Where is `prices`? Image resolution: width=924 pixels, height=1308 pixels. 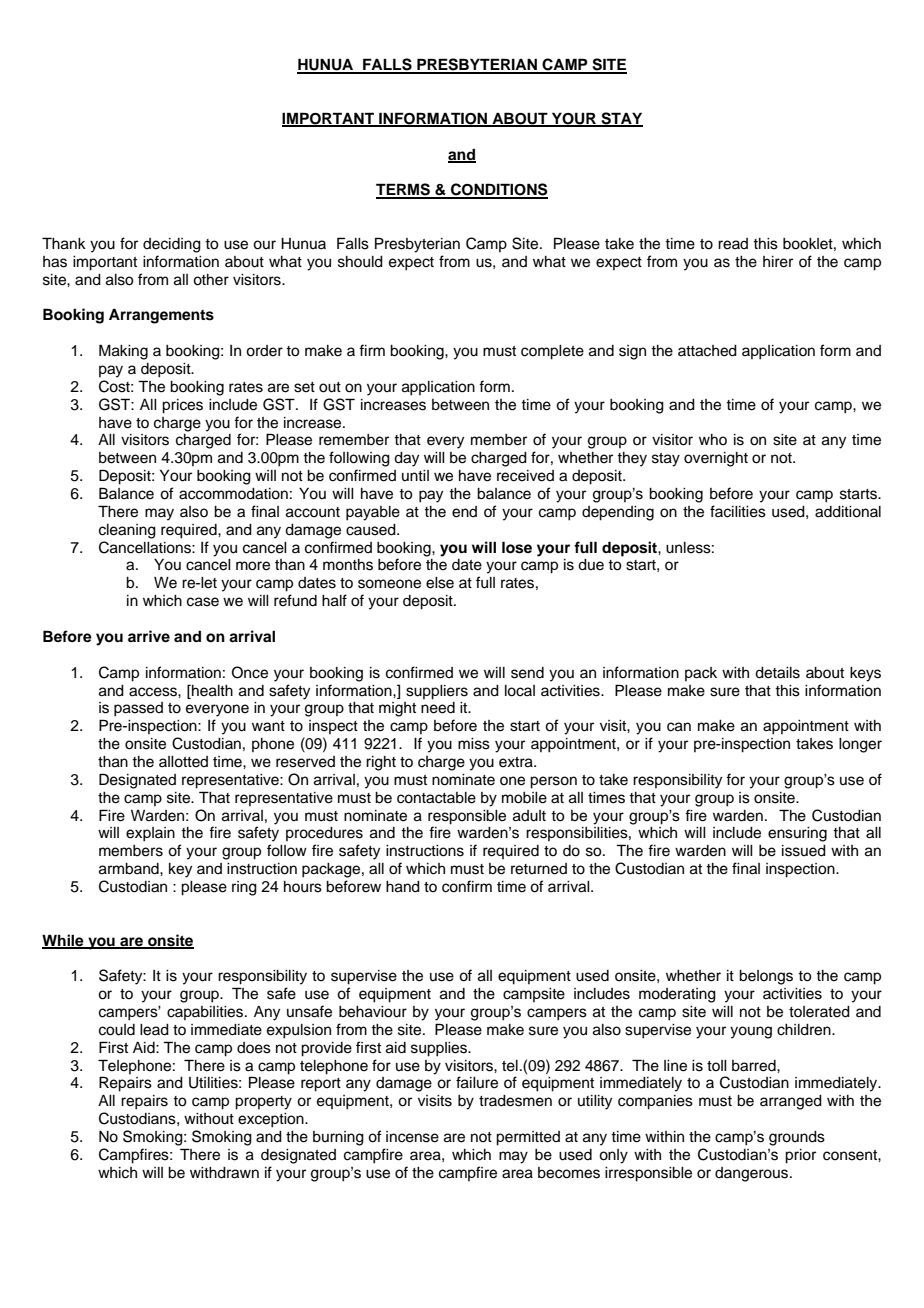 prices is located at coordinates (182, 406).
